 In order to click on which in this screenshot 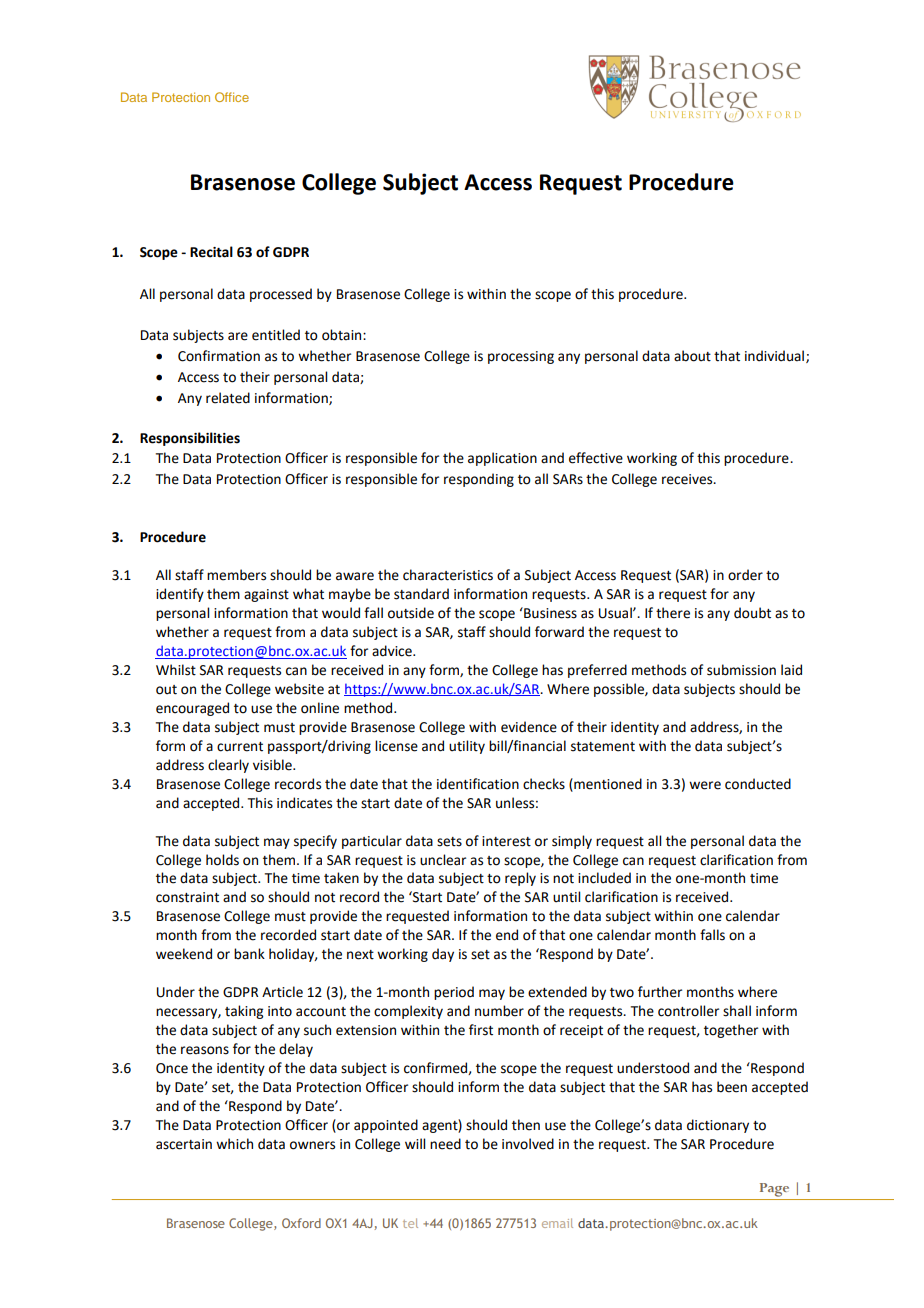, I will do `click(234, 1144)`.
